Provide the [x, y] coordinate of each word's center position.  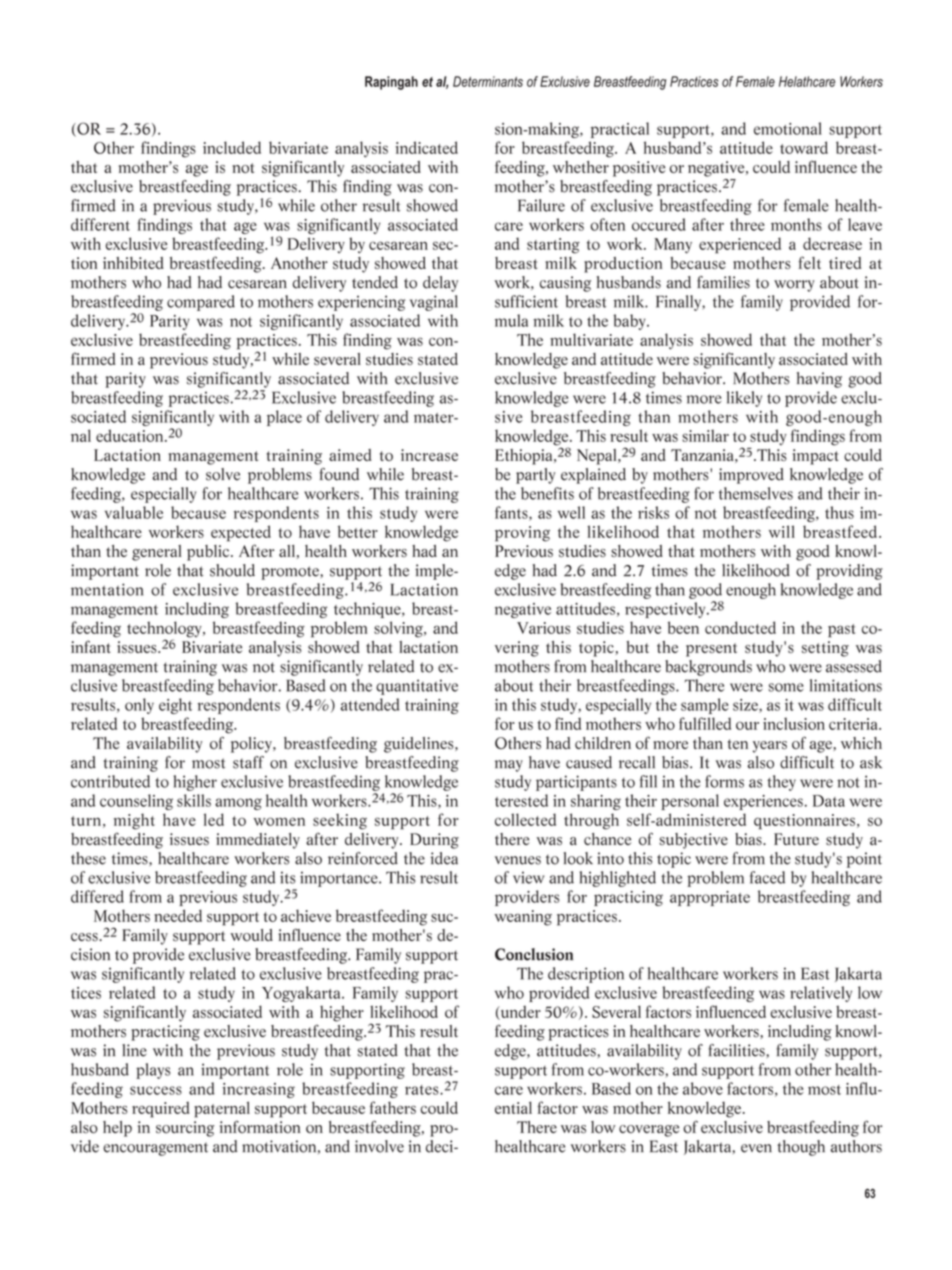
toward [804, 147]
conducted [740, 627]
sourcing [185, 1129]
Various [544, 628]
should [232, 570]
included [232, 147]
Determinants [488, 81]
